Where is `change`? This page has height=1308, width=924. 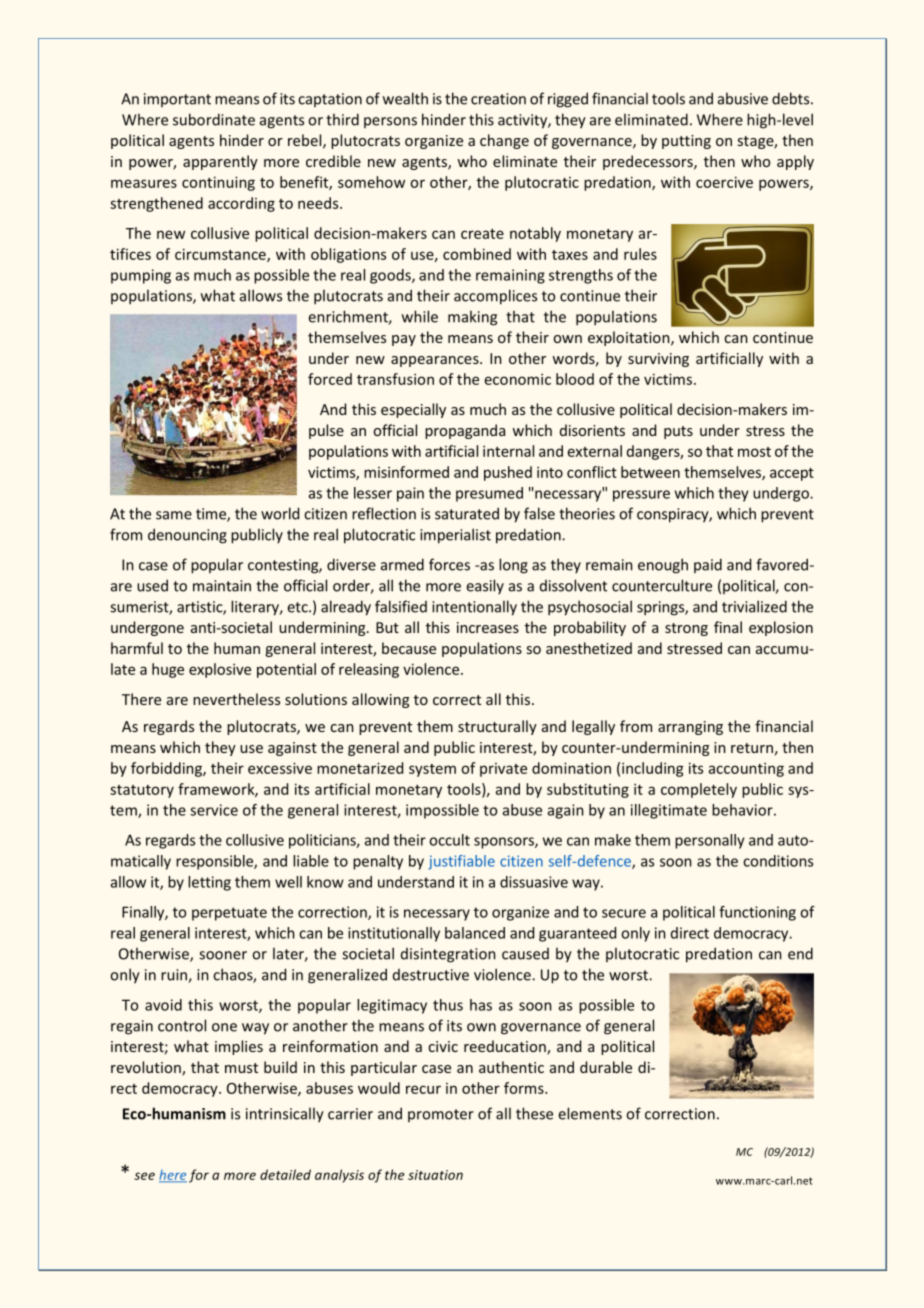 change is located at coordinates (504, 141).
